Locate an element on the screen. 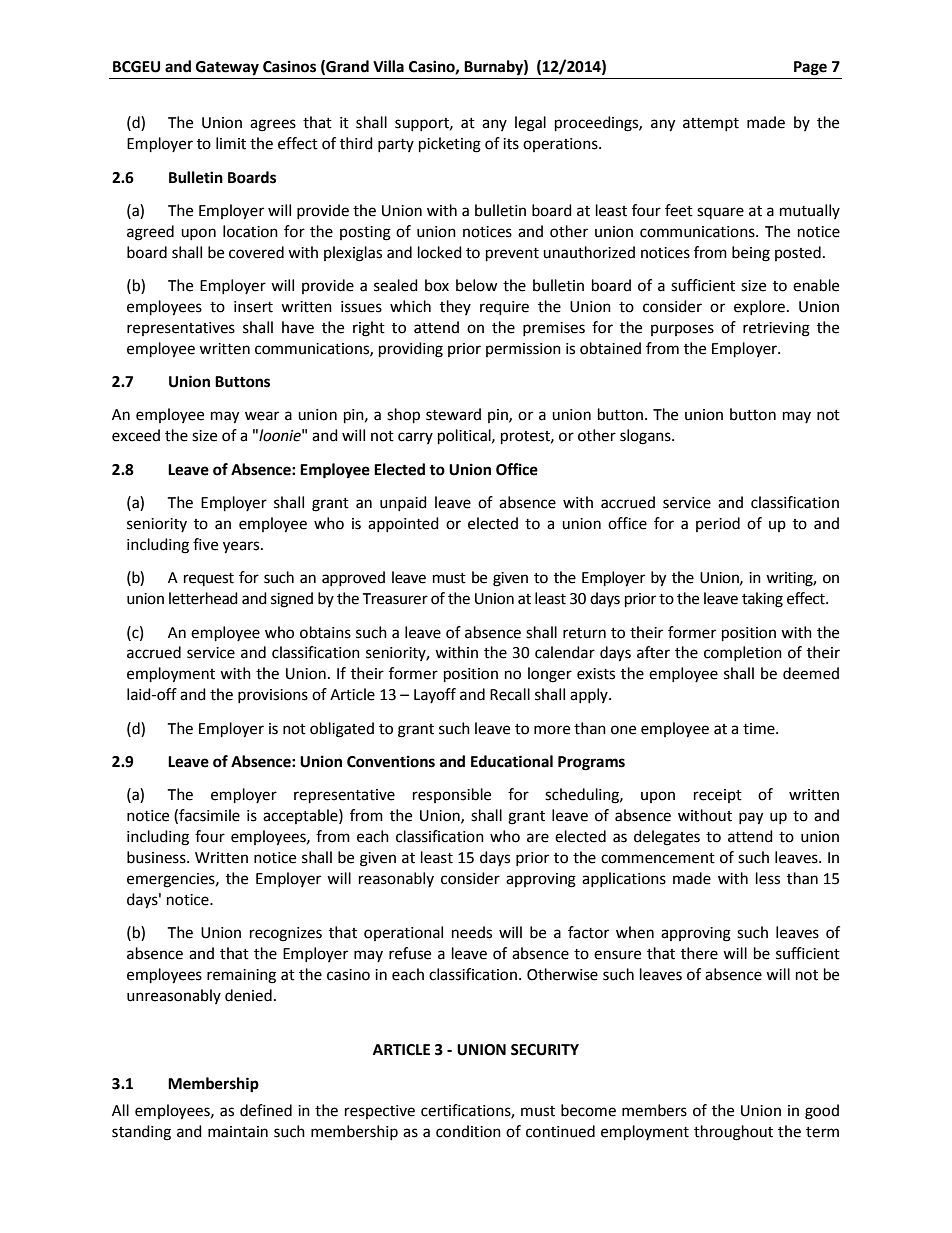 The image size is (952, 1233). needs is located at coordinates (472, 932).
